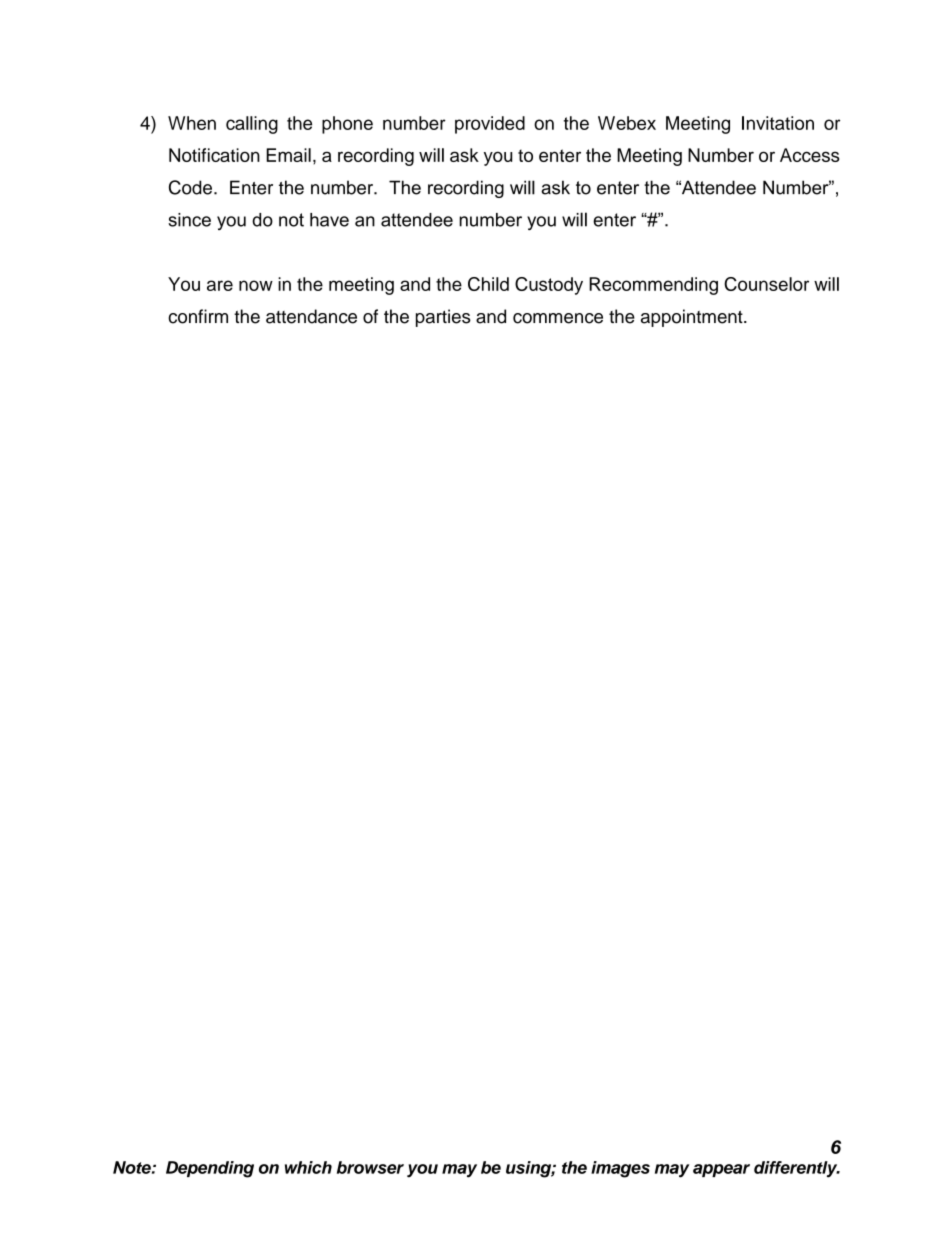 Image resolution: width=952 pixels, height=1233 pixels. What do you see at coordinates (620, 1169) in the page?
I see `images` at bounding box center [620, 1169].
